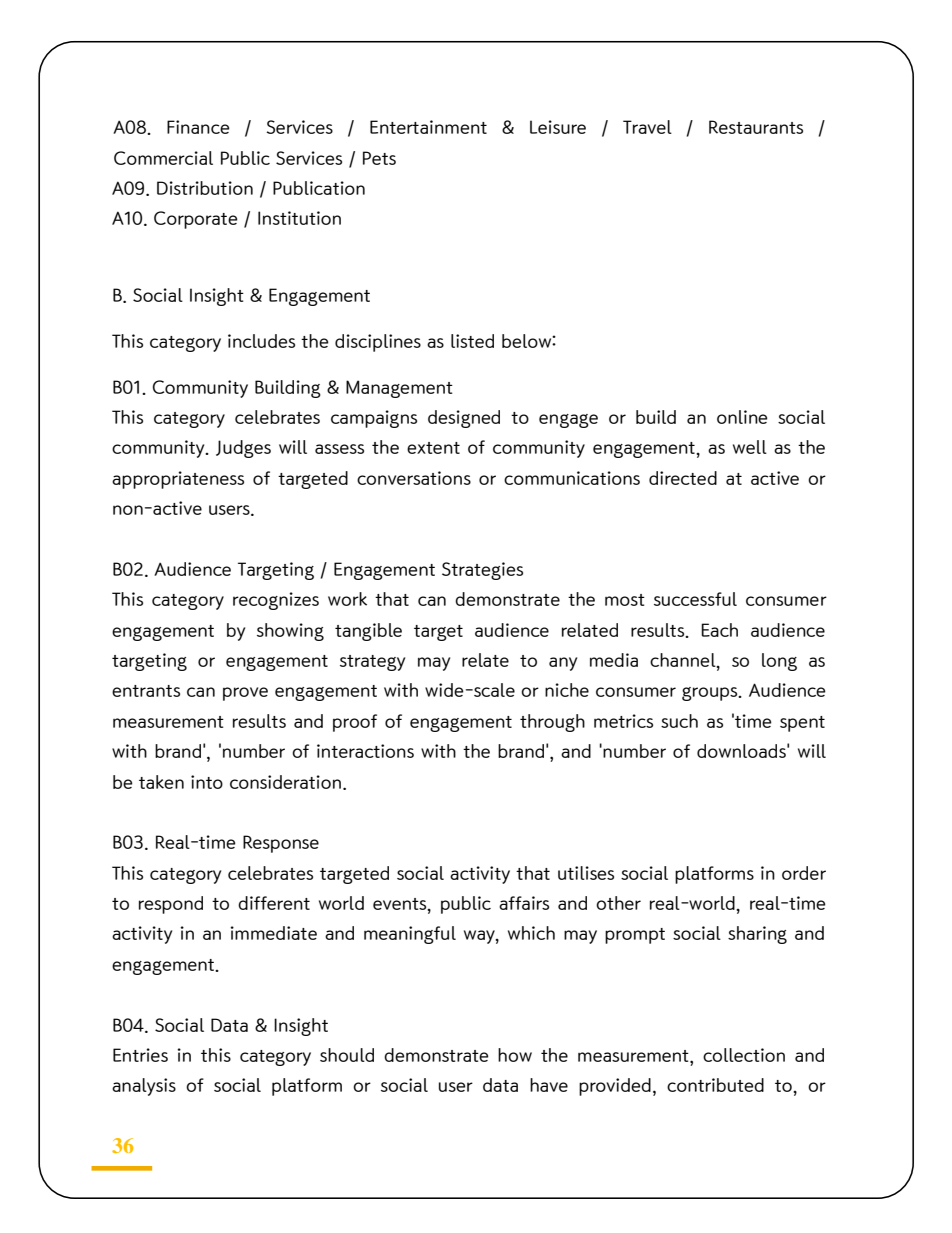  What do you see at coordinates (482, 571) in the screenshot?
I see `Strategies` at bounding box center [482, 571].
